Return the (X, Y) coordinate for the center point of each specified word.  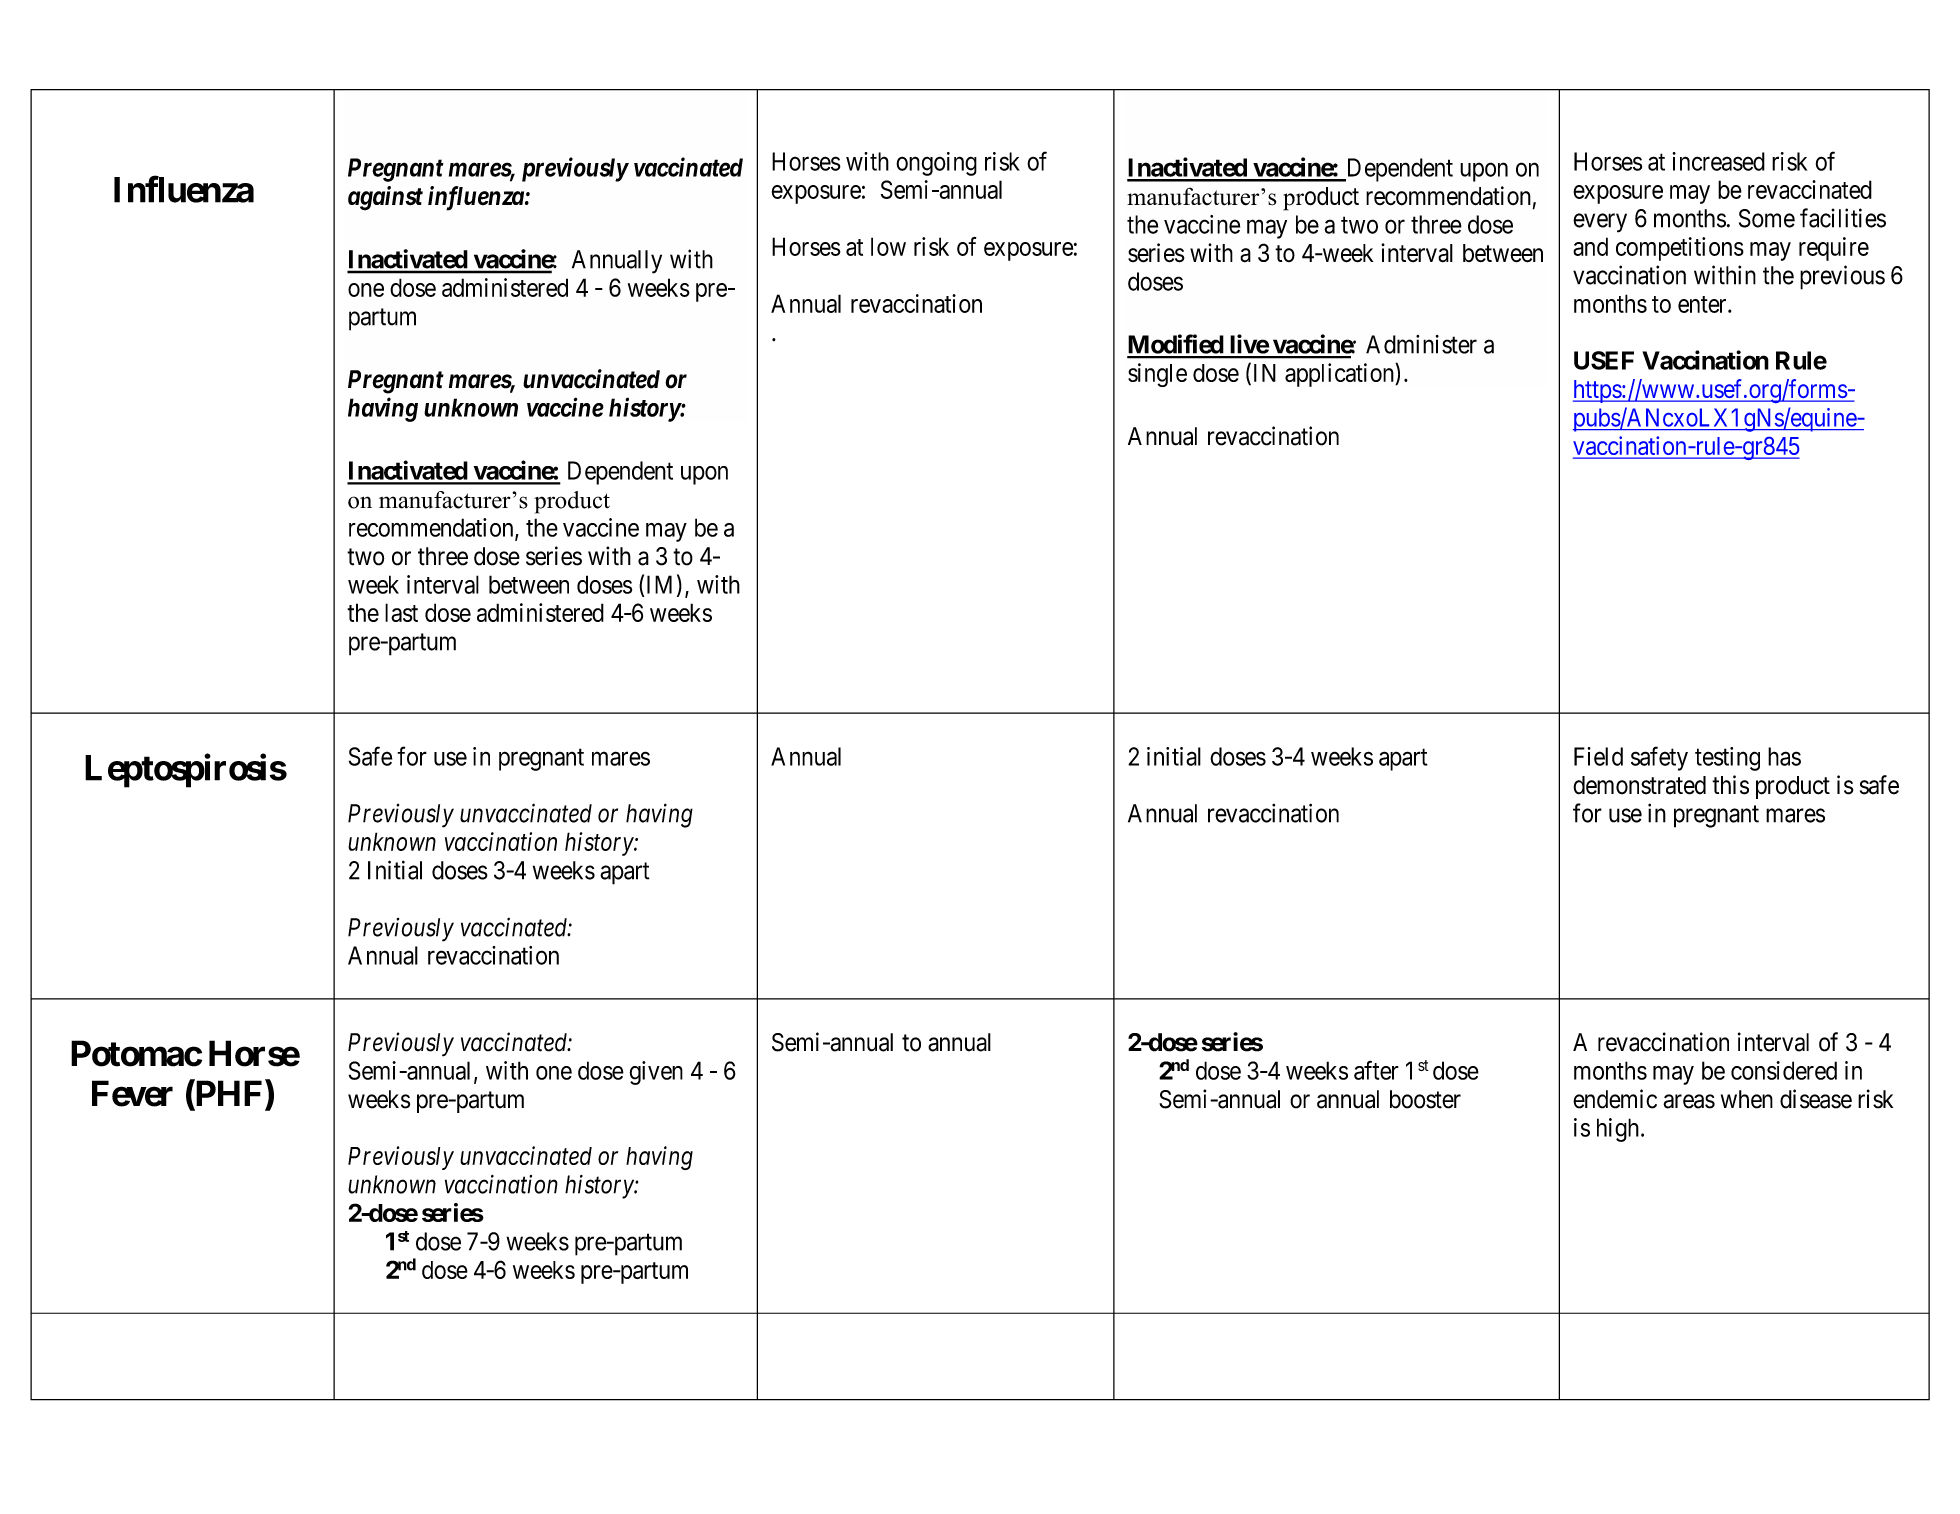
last (401, 612)
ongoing (936, 164)
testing (1727, 759)
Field (1598, 756)
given (656, 1073)
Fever (132, 1093)
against (385, 198)
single (1157, 375)
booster (1425, 1099)
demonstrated (1639, 785)
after (1376, 1070)
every (1600, 223)
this (1730, 785)
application (1340, 375)
